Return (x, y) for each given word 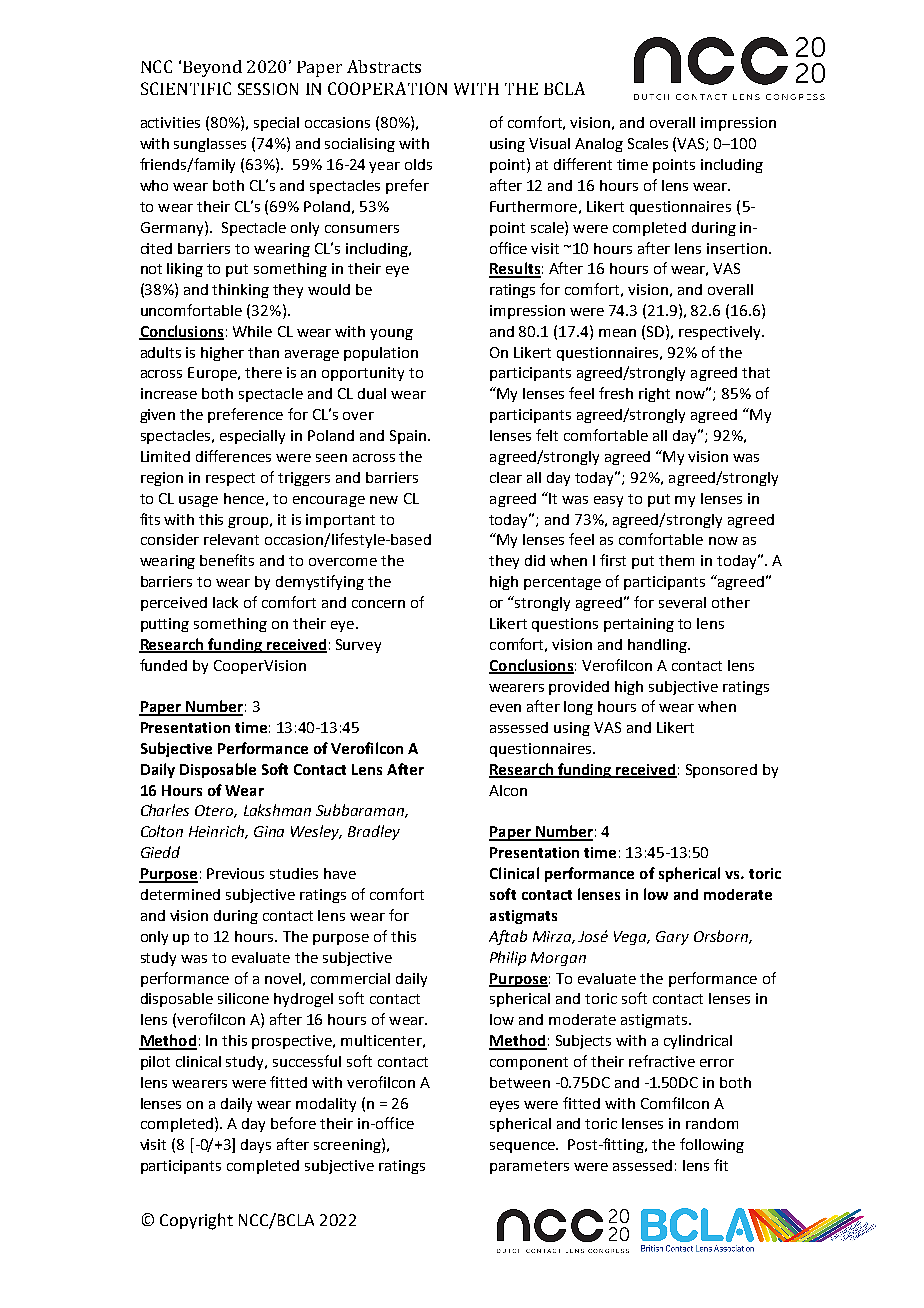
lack (225, 602)
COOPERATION (387, 88)
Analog (599, 145)
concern (378, 604)
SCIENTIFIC (186, 88)
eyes (504, 1106)
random (712, 1123)
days (256, 1146)
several (682, 602)
